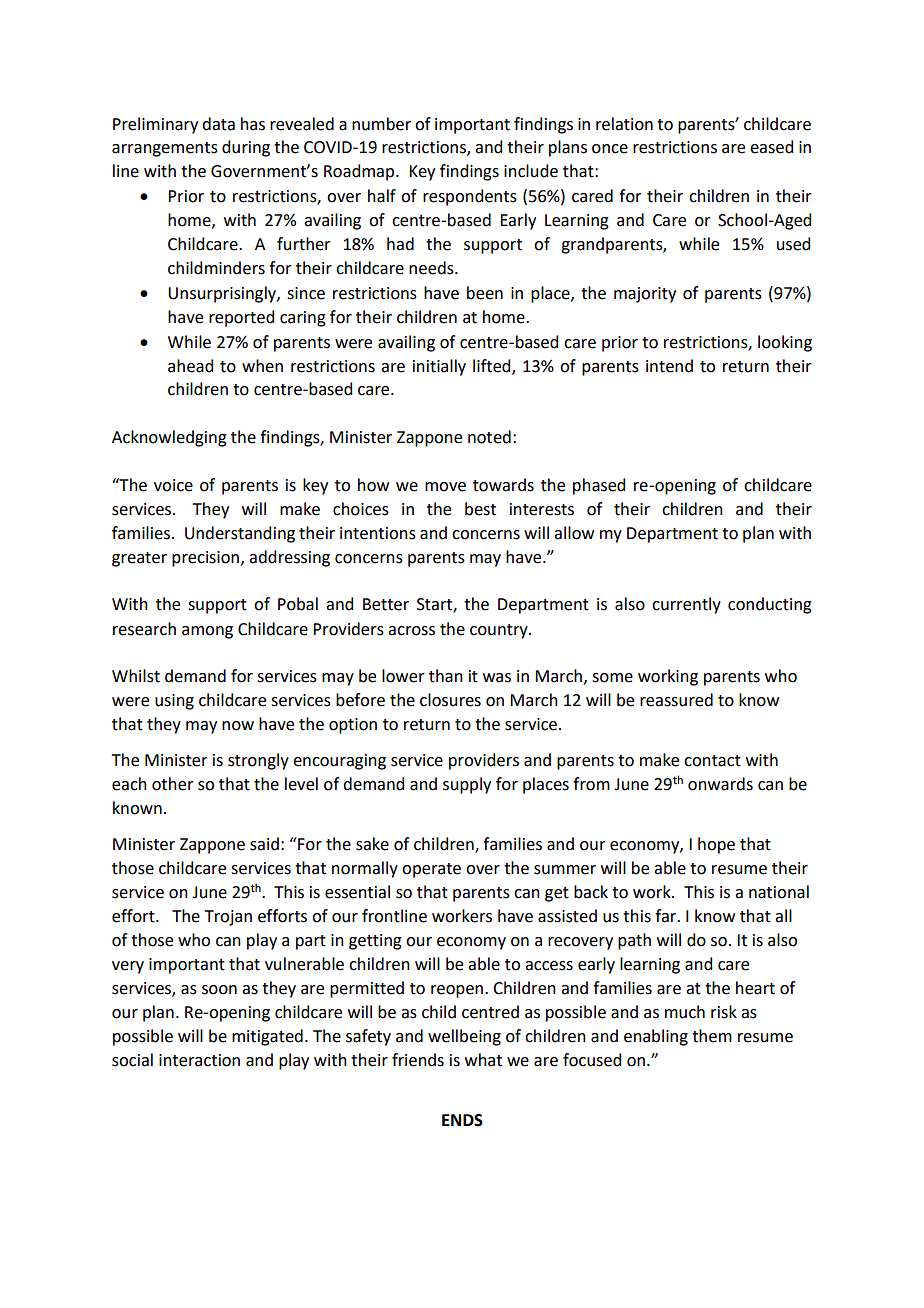 Image resolution: width=924 pixels, height=1308 pixels. What do you see at coordinates (720, 784) in the screenshot?
I see `onwards` at bounding box center [720, 784].
